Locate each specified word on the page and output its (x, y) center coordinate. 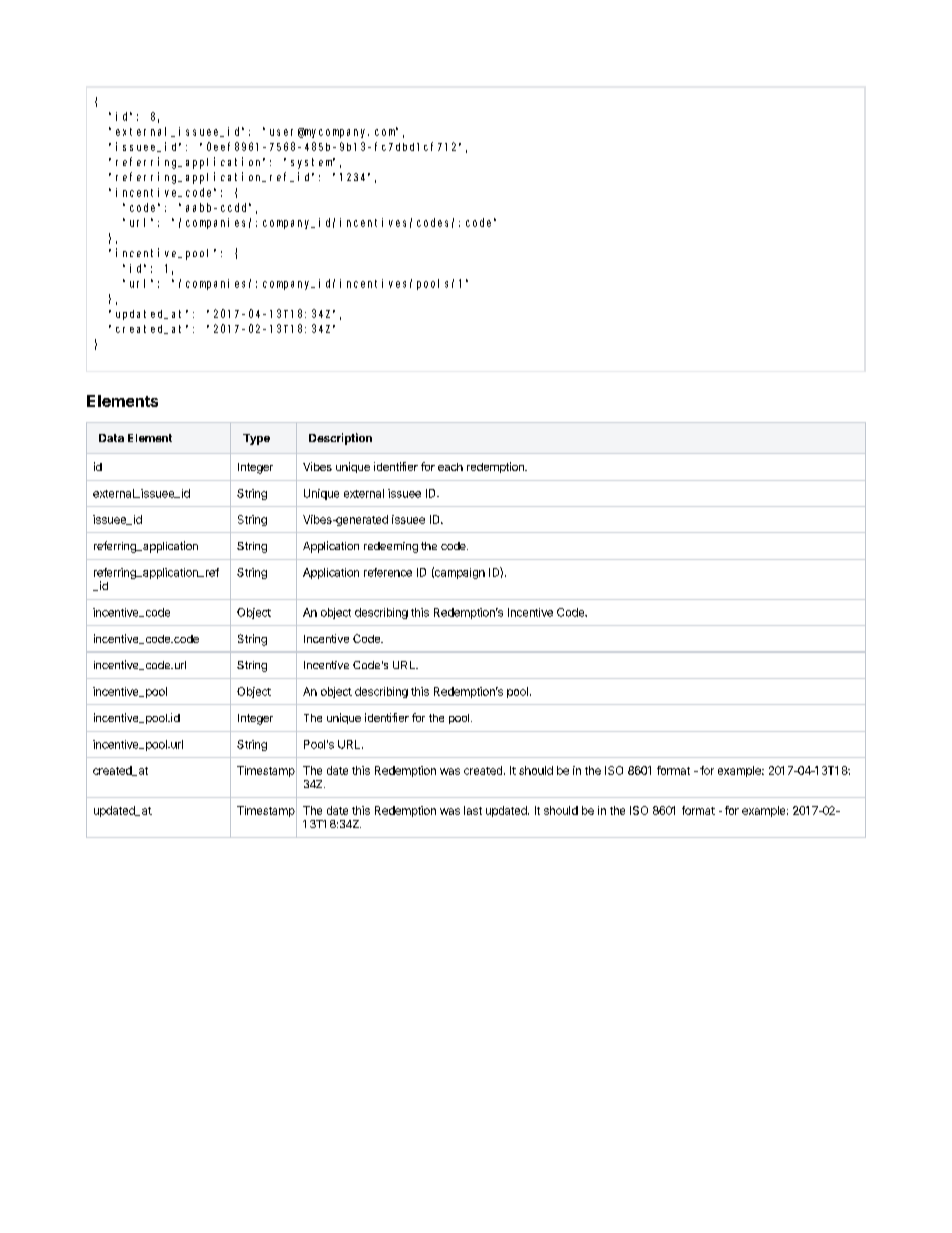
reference (388, 572)
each (450, 467)
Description (340, 439)
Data (111, 438)
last (473, 810)
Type (256, 439)
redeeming (391, 547)
